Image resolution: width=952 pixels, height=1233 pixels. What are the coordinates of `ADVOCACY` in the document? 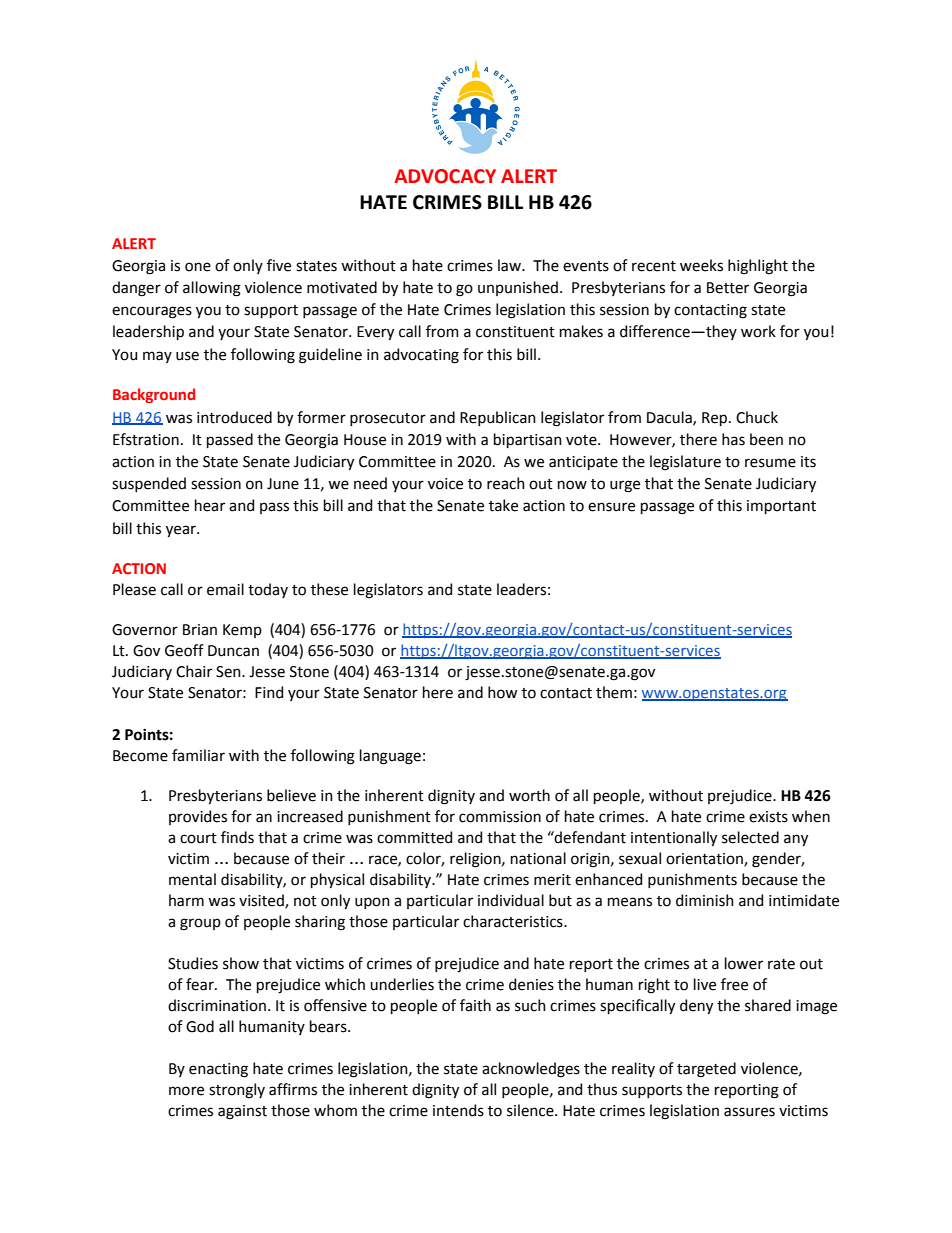 It's located at (445, 176).
